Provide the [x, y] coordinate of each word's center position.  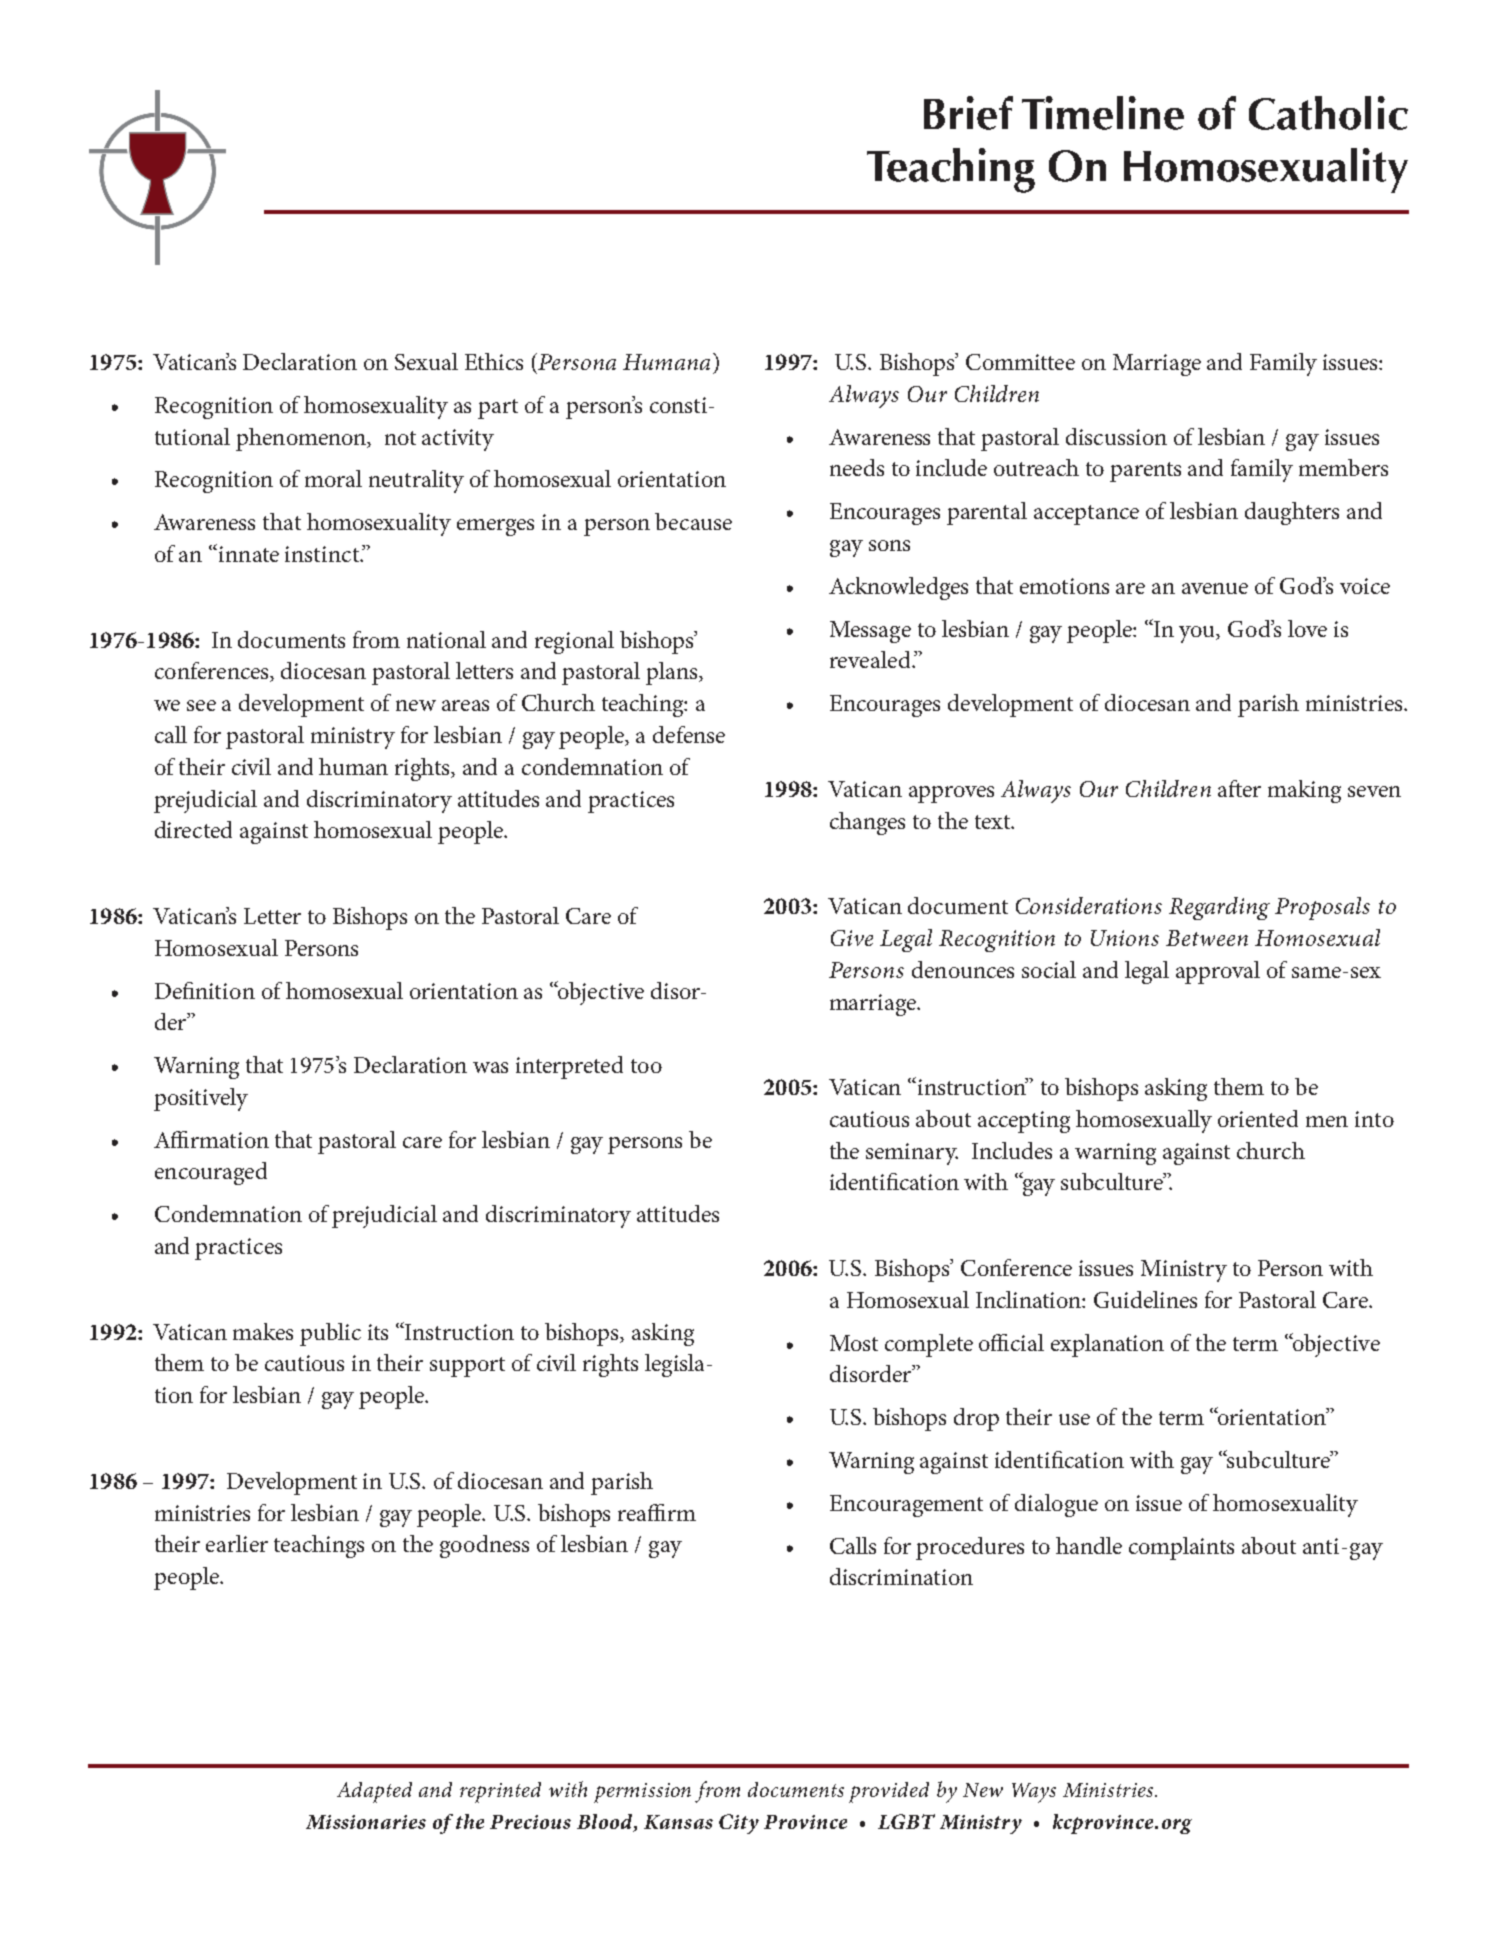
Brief [968, 113]
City [739, 1824]
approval [1218, 972]
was [490, 1067]
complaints [1181, 1548]
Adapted [374, 1792]
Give [852, 938]
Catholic [1328, 113]
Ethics [494, 361]
